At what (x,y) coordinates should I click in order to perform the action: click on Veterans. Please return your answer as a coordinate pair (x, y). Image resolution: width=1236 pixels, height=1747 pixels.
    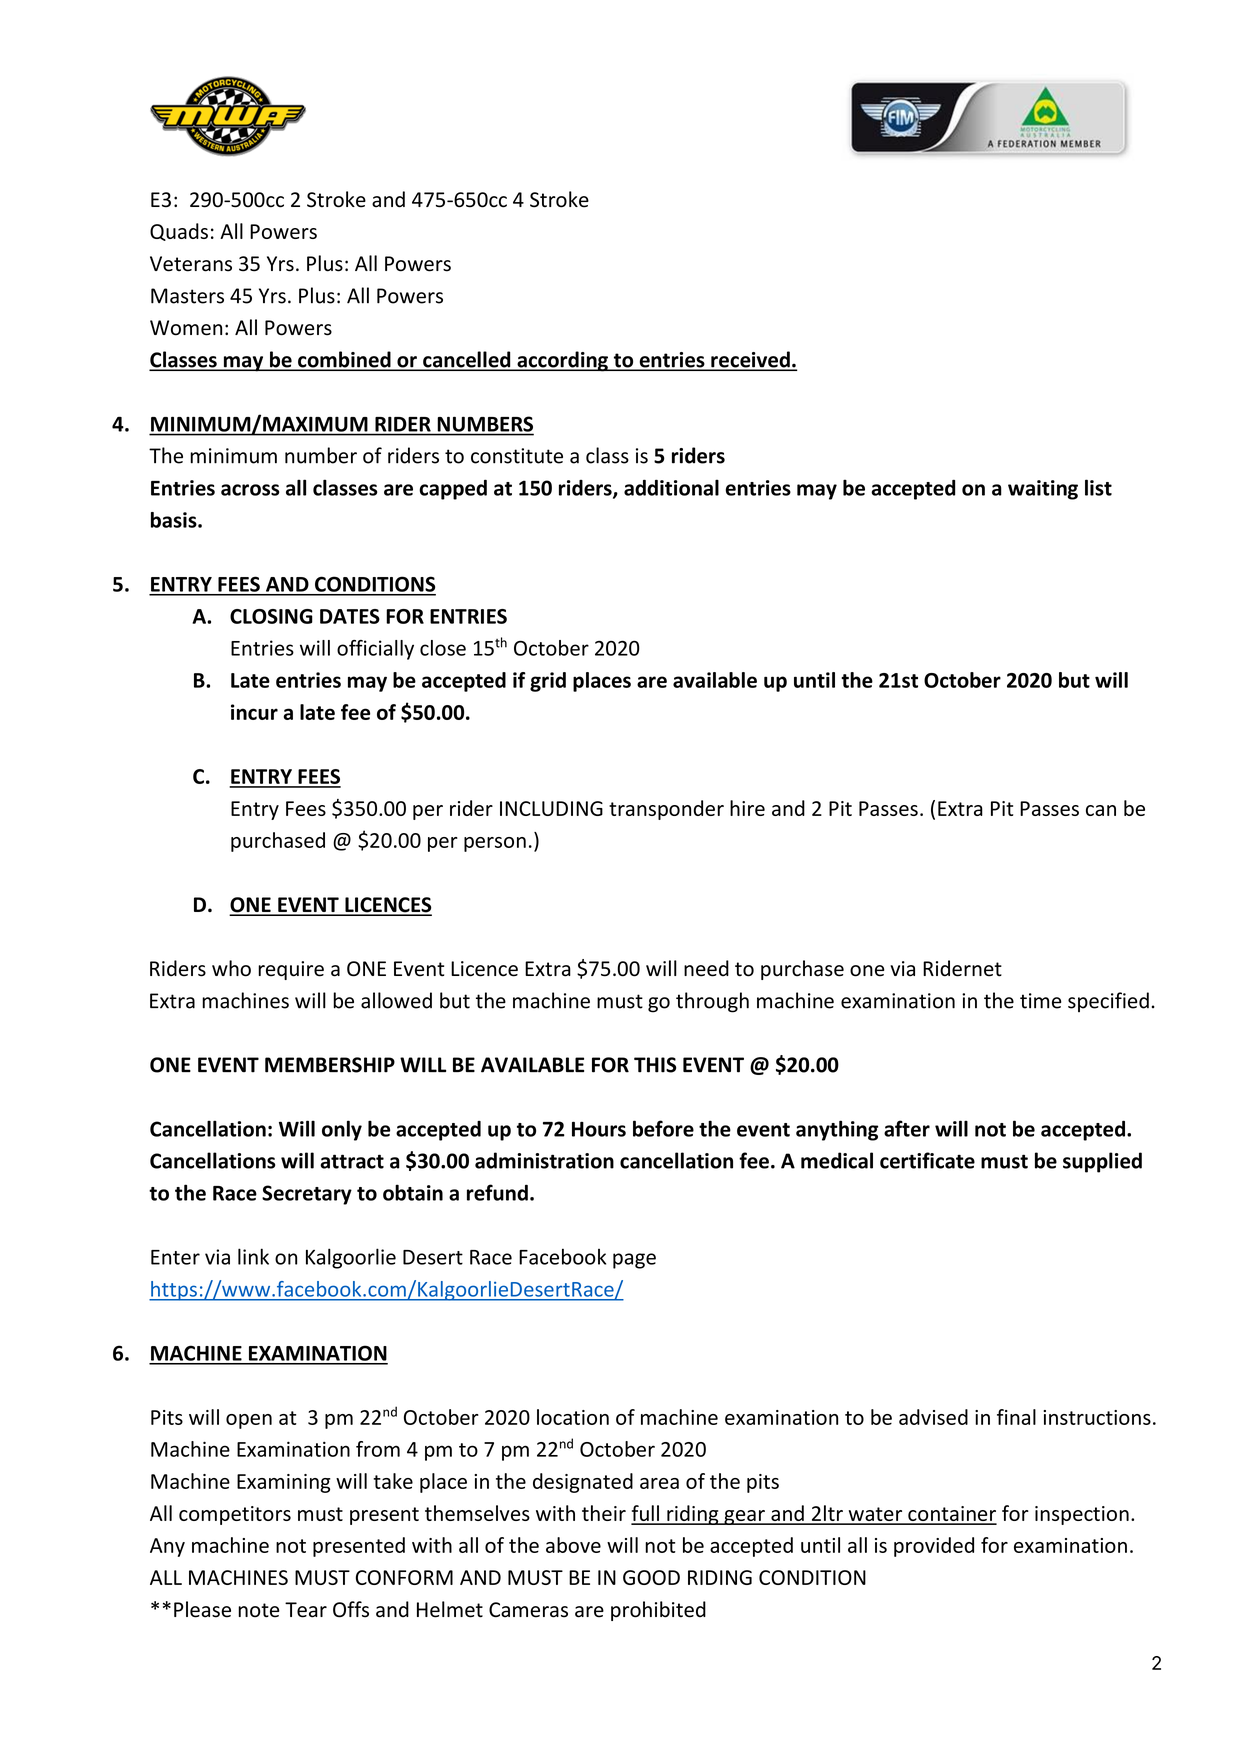
    Looking at the image, I should click on (191, 264).
